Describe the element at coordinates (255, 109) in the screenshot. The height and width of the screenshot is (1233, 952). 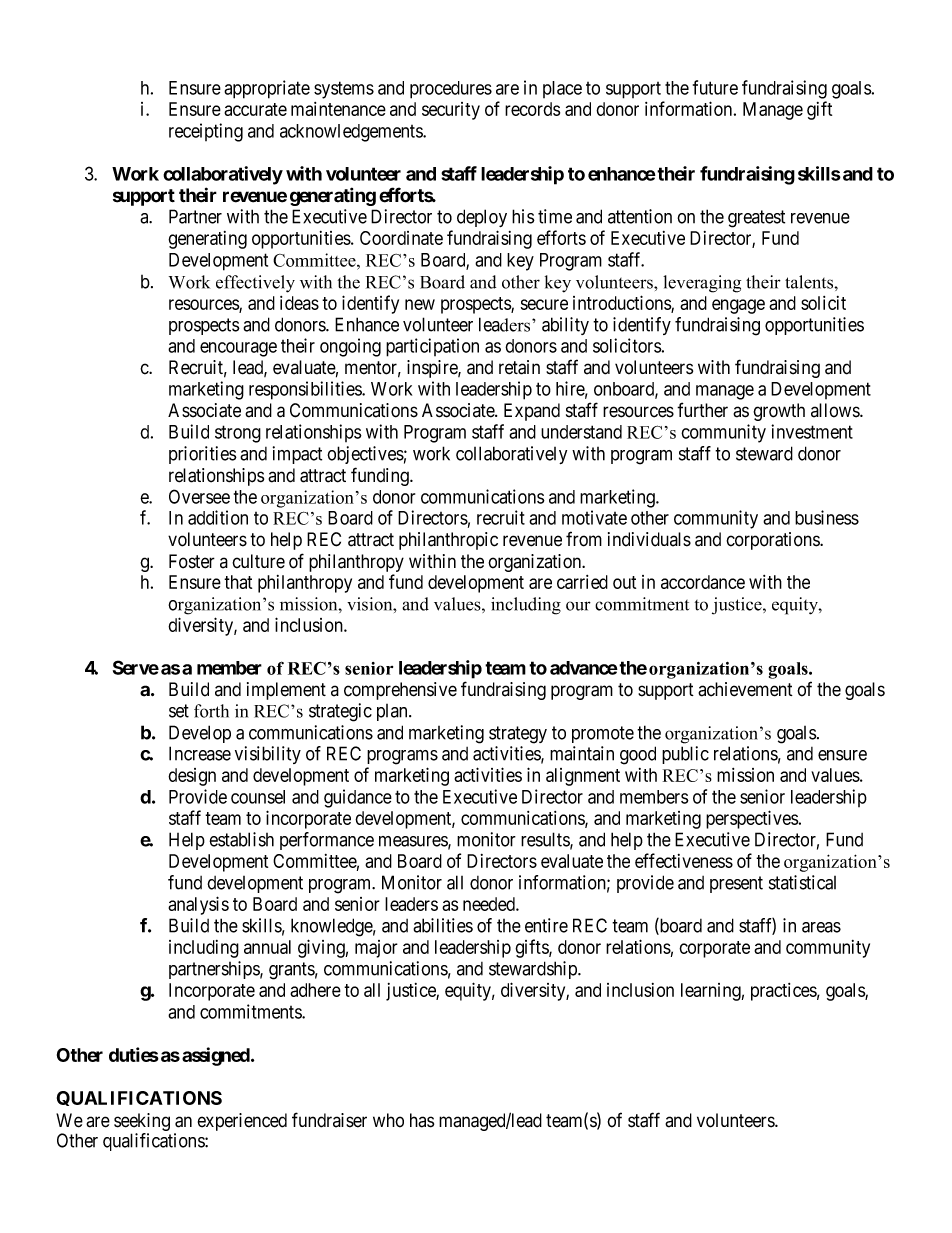
I see `accurate` at that location.
